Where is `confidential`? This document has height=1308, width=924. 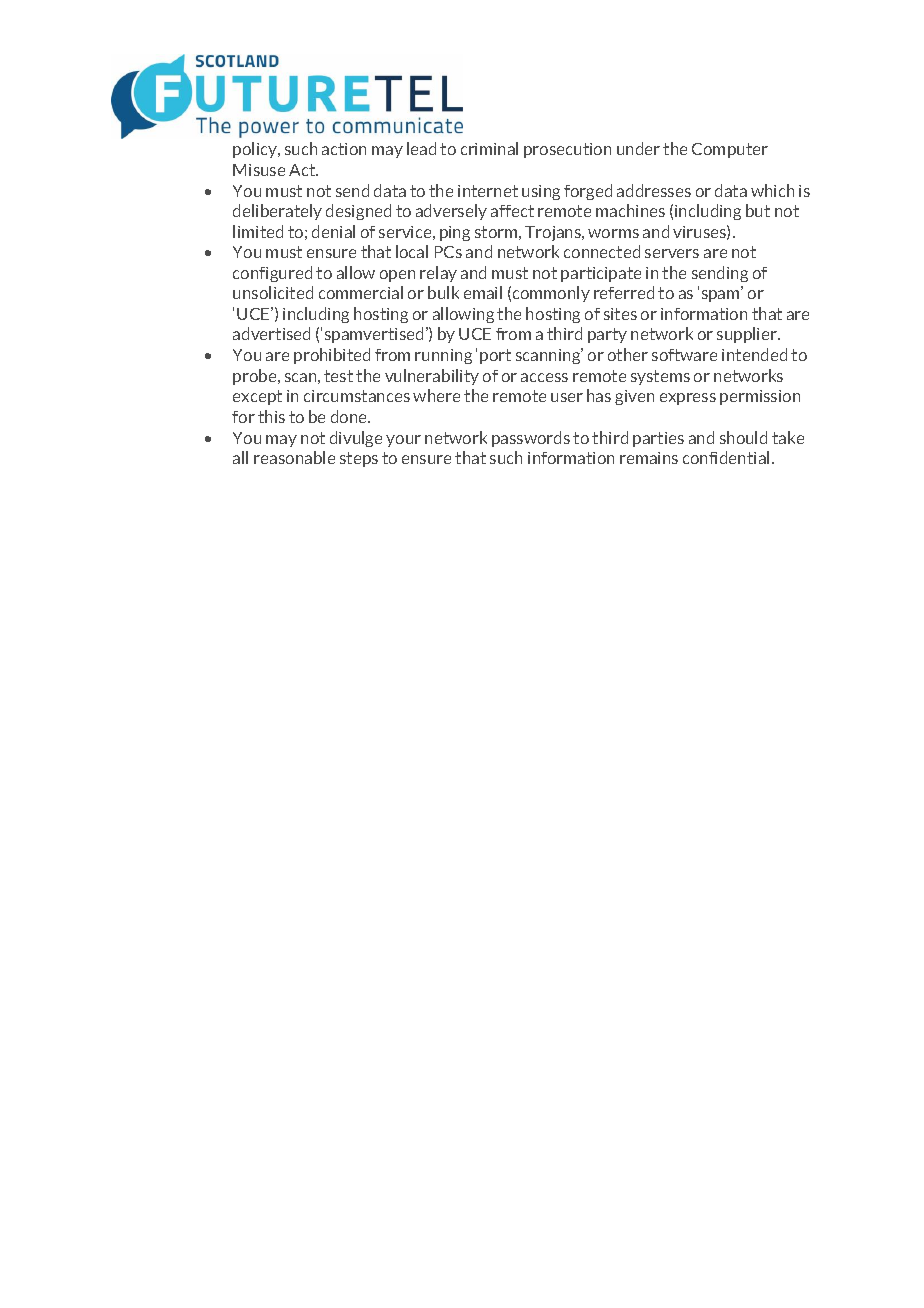 confidential is located at coordinates (726, 457).
